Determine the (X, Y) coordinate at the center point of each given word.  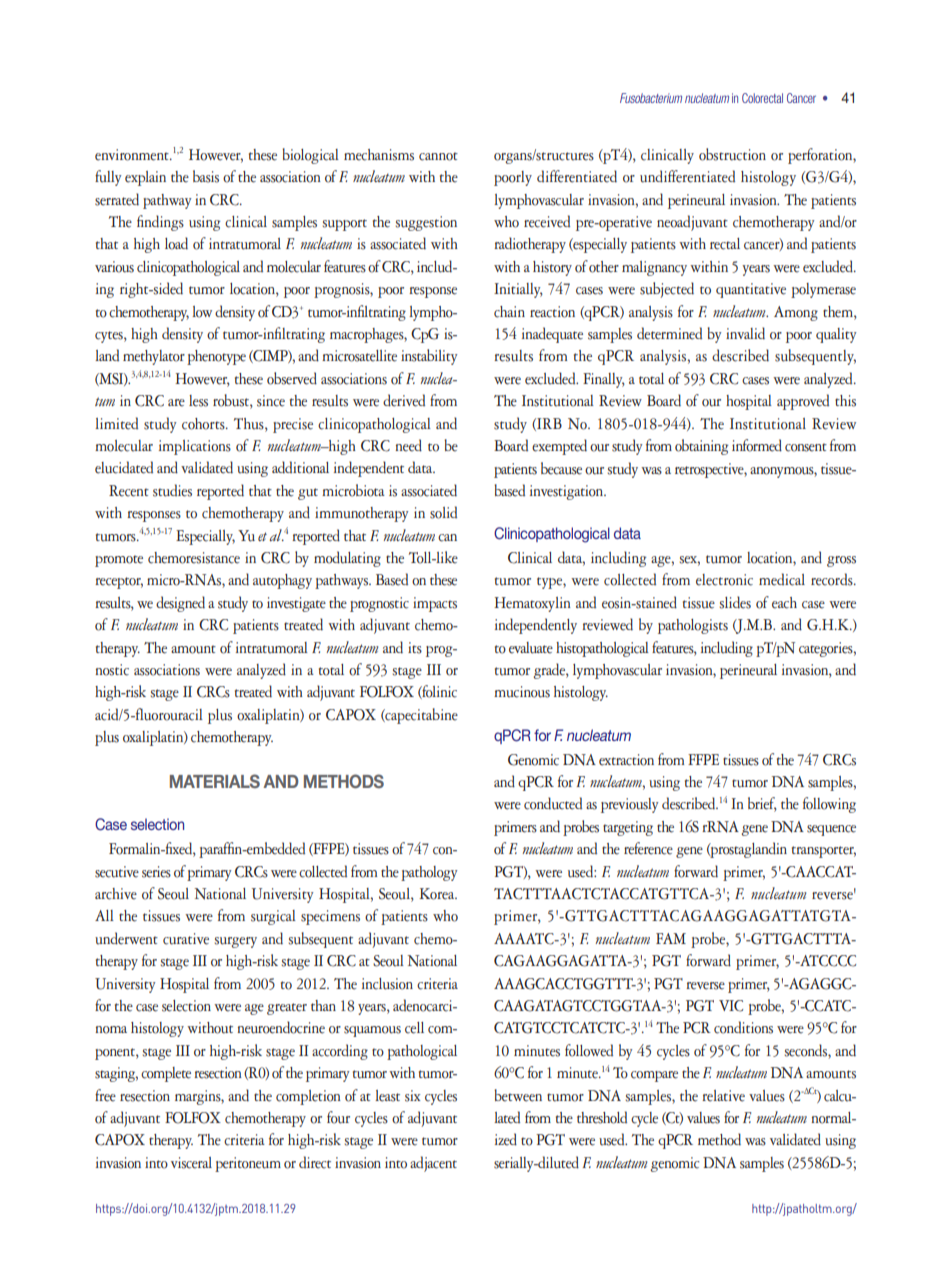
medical (782, 579)
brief (762, 804)
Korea (438, 894)
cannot (438, 156)
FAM (671, 938)
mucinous (522, 692)
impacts (435, 604)
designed (180, 604)
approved (803, 402)
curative (186, 939)
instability (429, 357)
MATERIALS (215, 781)
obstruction (732, 154)
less (198, 401)
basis (206, 176)
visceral (191, 1163)
